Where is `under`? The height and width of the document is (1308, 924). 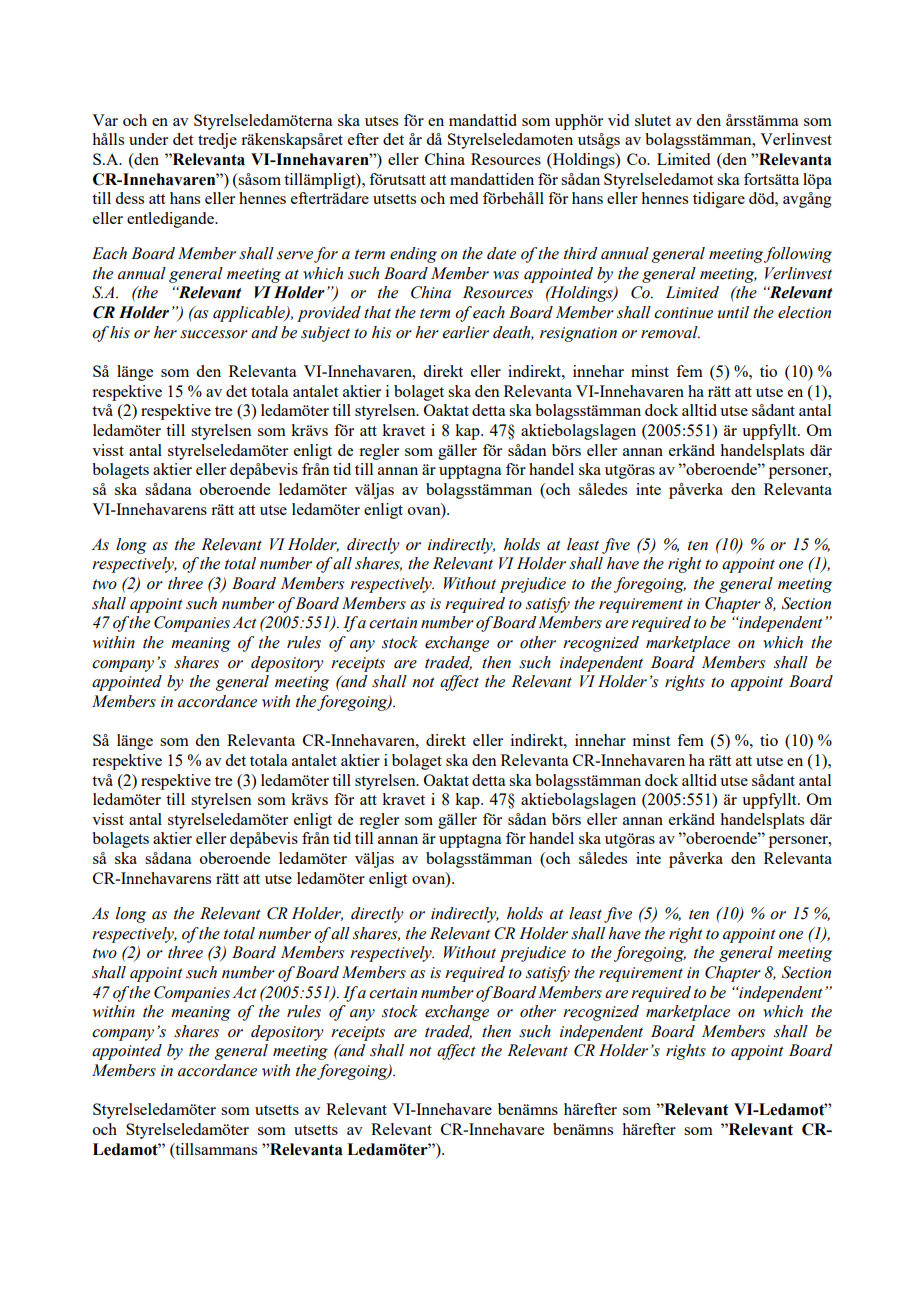 under is located at coordinates (148, 139).
